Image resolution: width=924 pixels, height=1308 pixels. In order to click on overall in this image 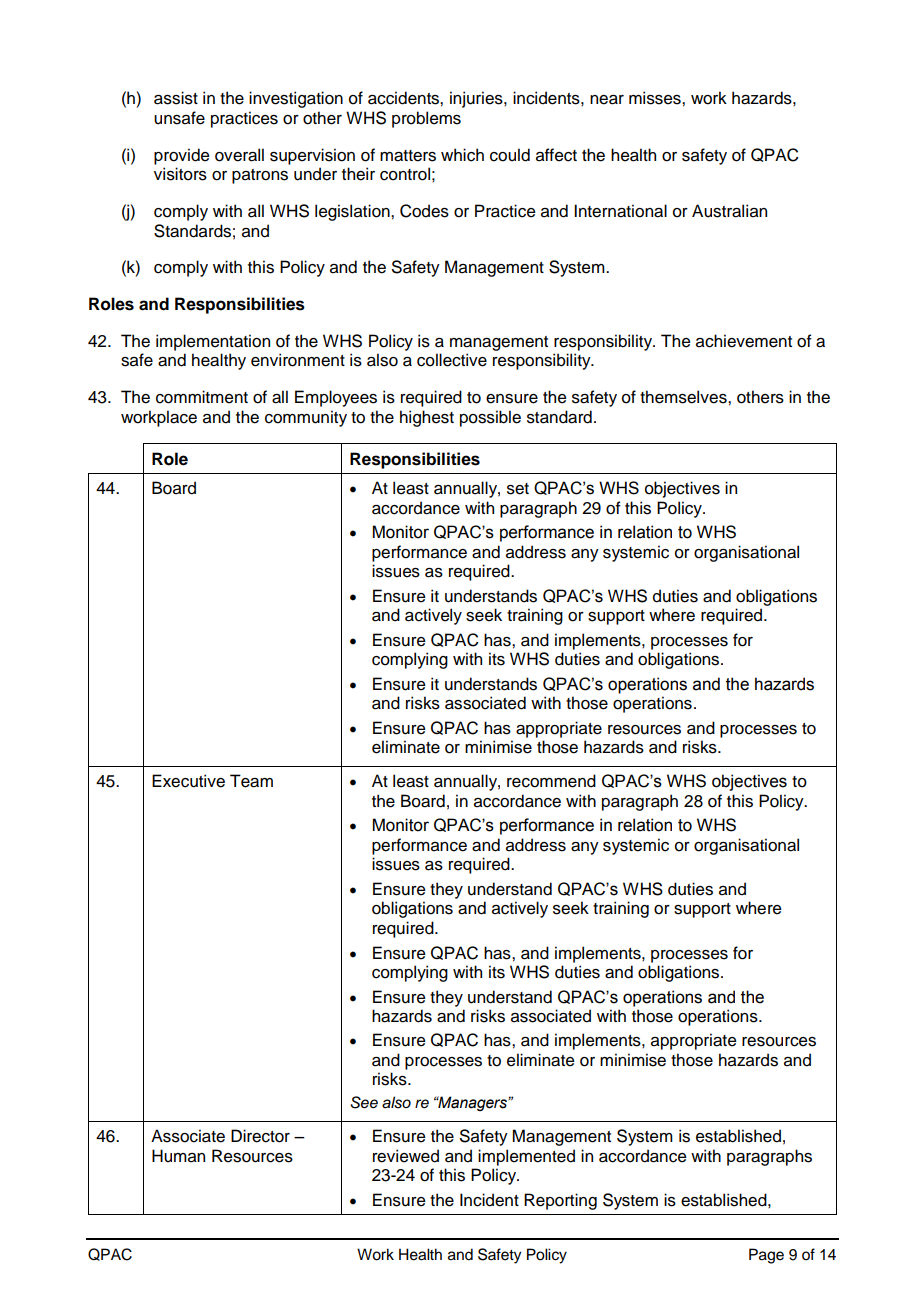, I will do `click(239, 155)`.
